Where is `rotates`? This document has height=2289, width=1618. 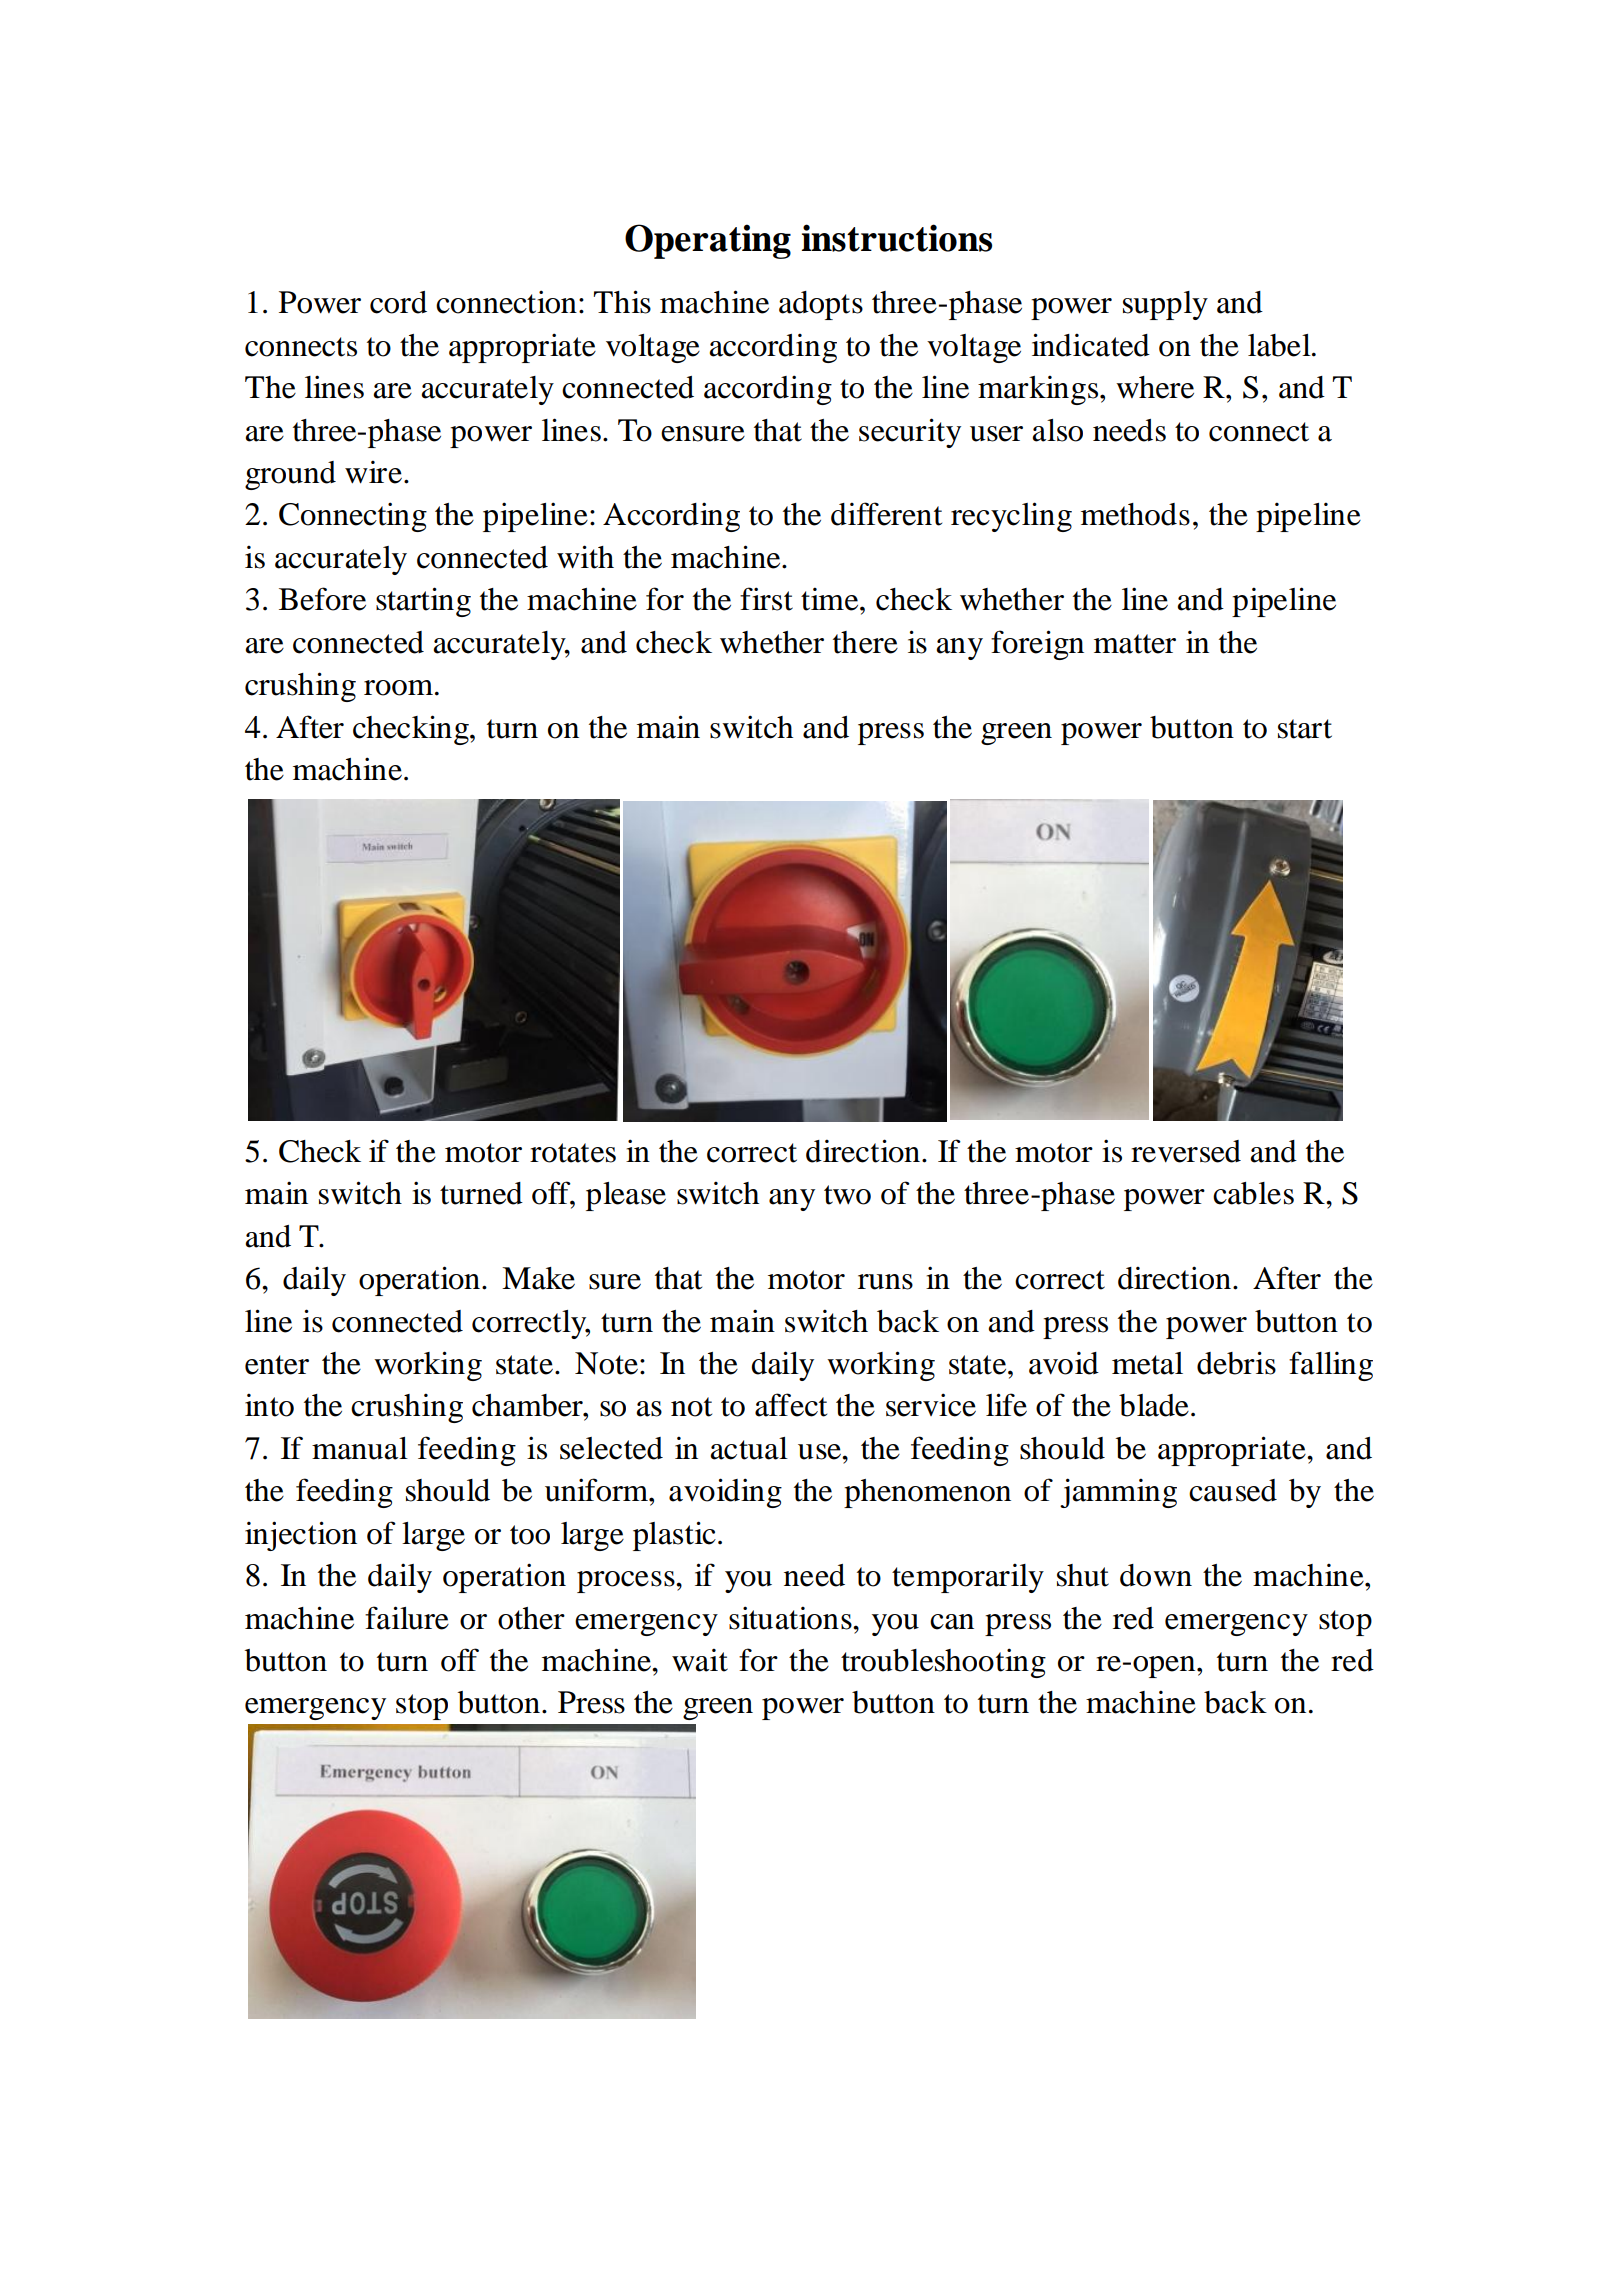
rotates is located at coordinates (573, 1153).
